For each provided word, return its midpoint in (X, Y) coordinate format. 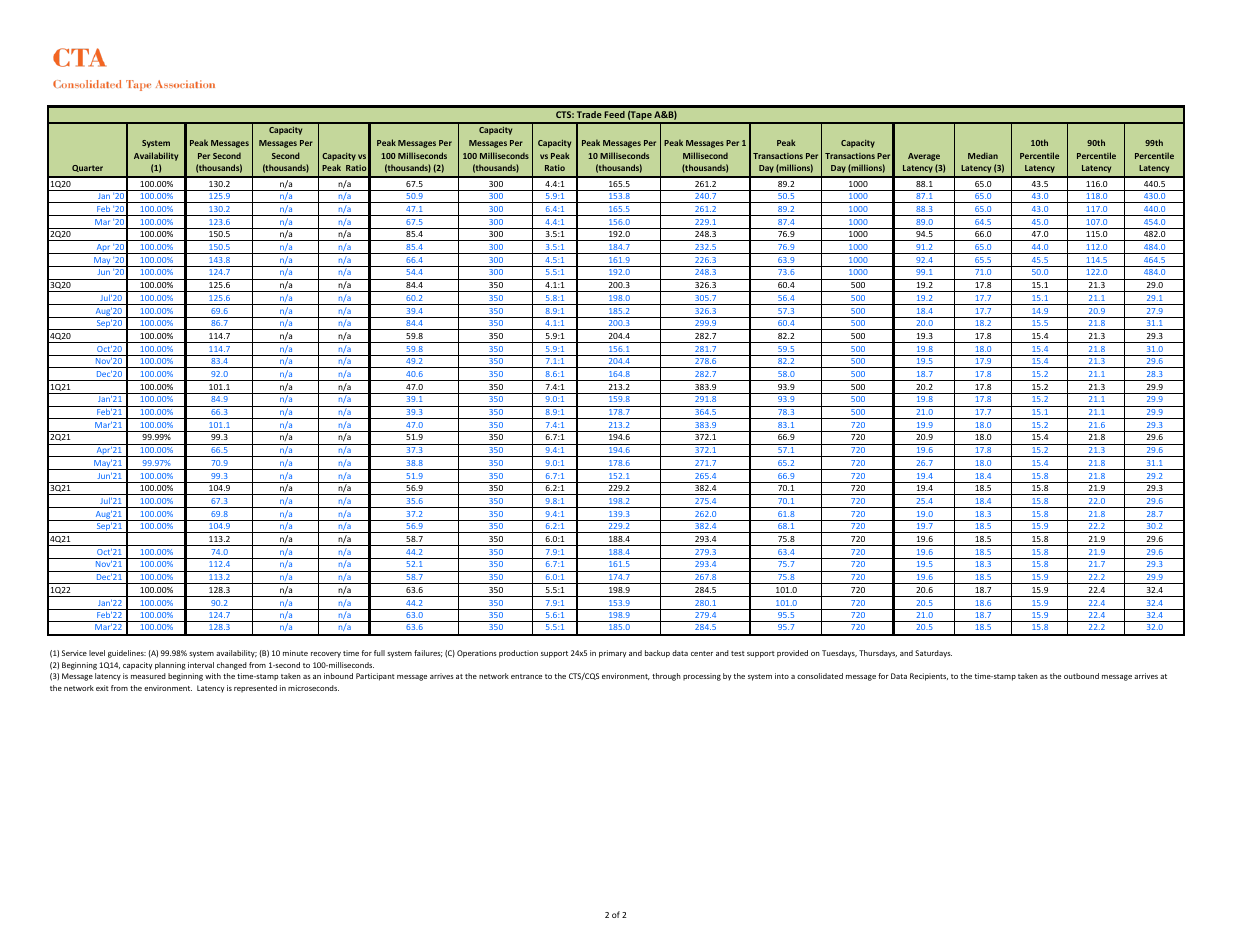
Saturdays (933, 654)
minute (295, 653)
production (518, 654)
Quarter (87, 168)
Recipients (929, 677)
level (97, 653)
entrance (526, 676)
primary (612, 654)
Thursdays (878, 654)
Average (924, 157)
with (213, 676)
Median (983, 155)
